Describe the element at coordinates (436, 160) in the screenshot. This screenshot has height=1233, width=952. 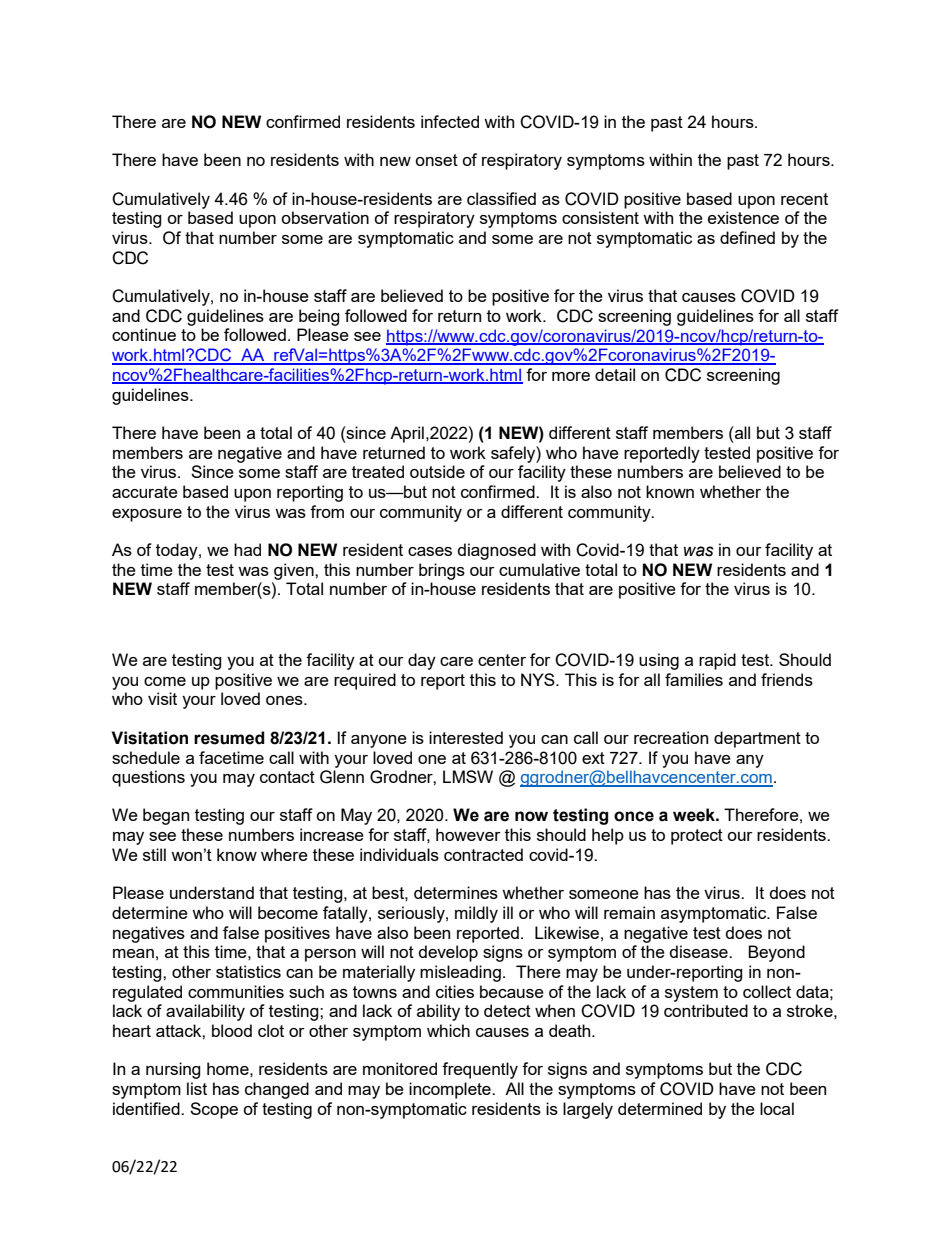
I see `onset` at that location.
